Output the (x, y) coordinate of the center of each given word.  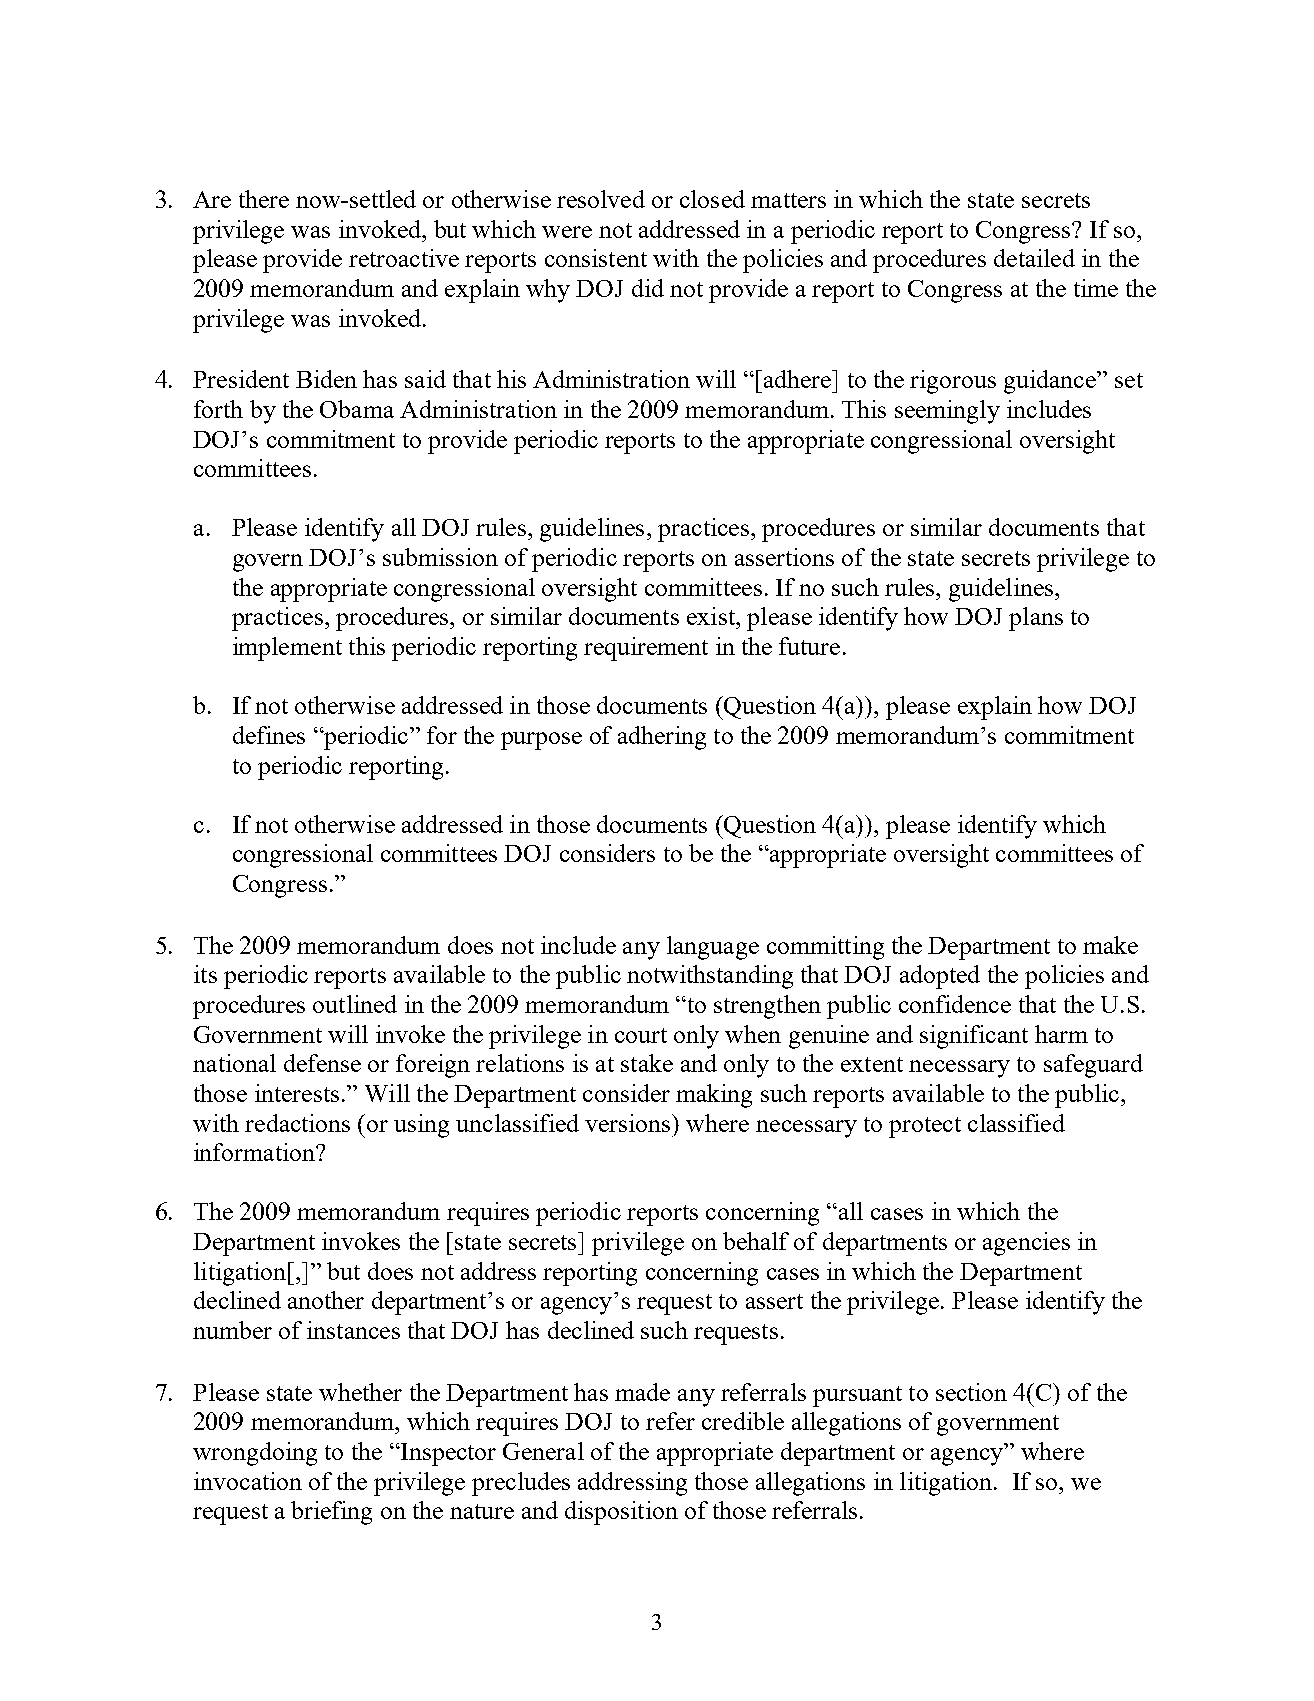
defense (322, 1063)
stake (647, 1063)
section (971, 1392)
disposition (621, 1513)
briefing (331, 1513)
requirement (646, 649)
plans (1036, 619)
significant (974, 1037)
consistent (596, 258)
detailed (1034, 258)
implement (287, 649)
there (264, 199)
